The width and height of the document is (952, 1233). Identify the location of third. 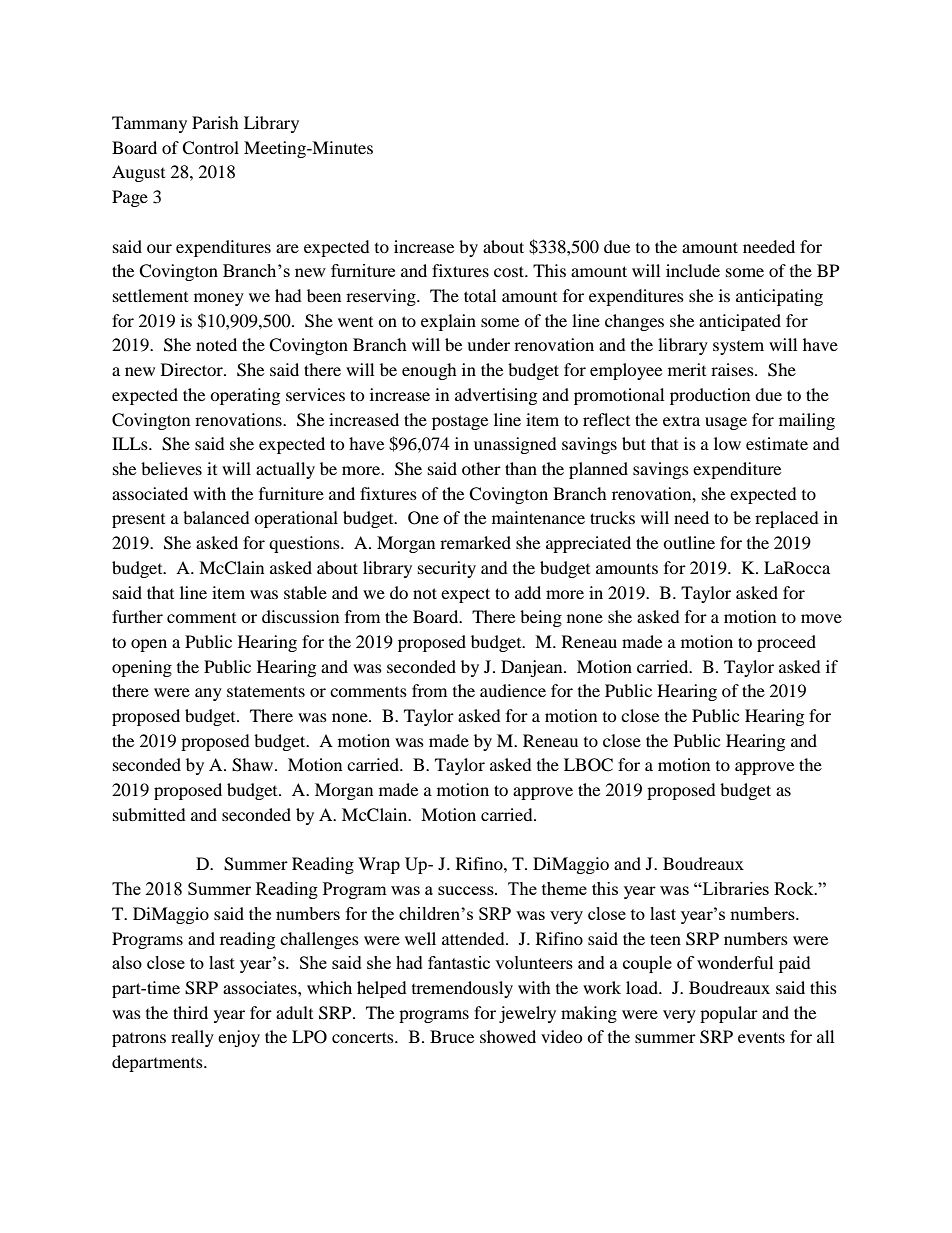
(190, 1012).
